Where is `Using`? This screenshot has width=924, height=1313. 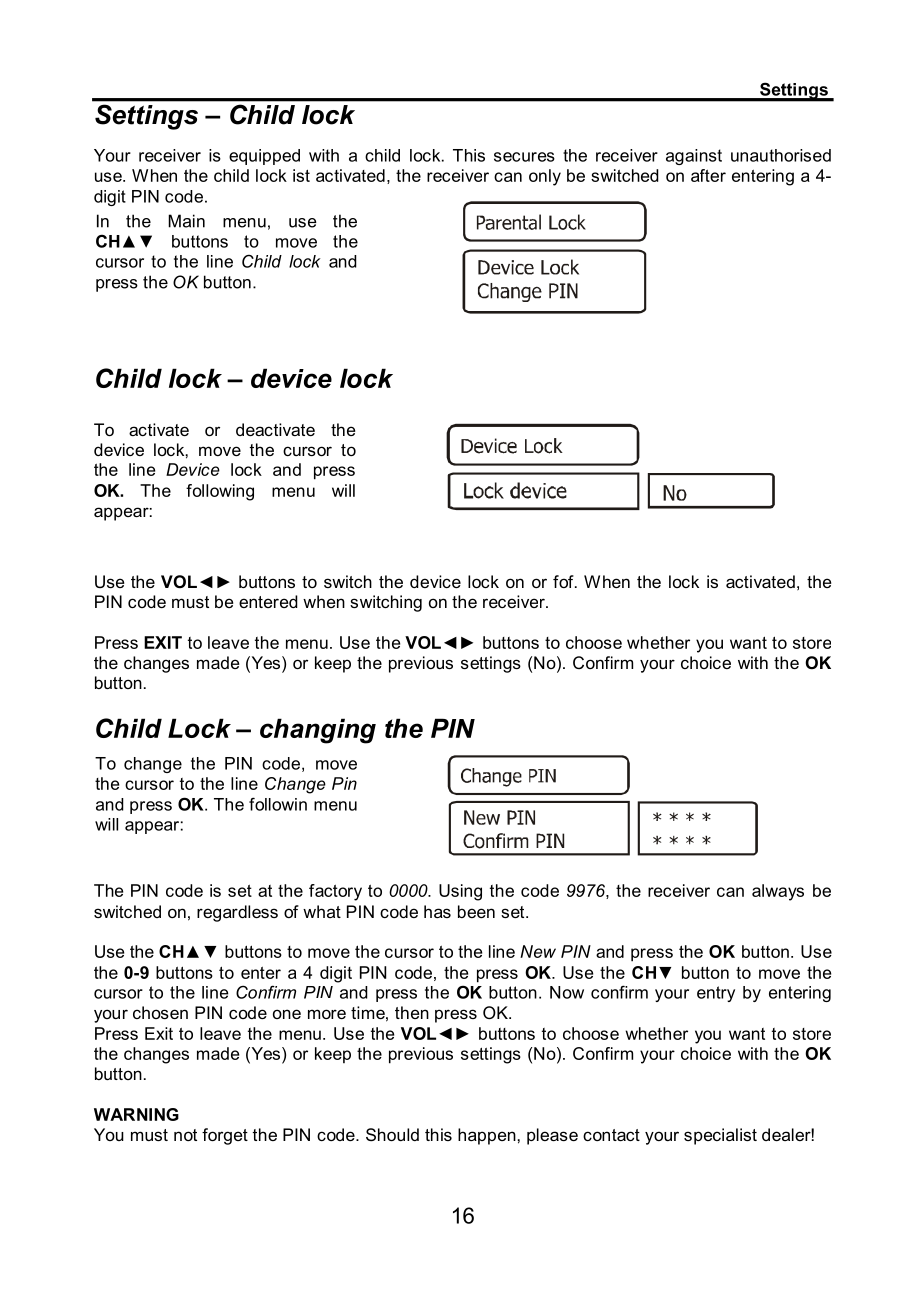
Using is located at coordinates (460, 892).
